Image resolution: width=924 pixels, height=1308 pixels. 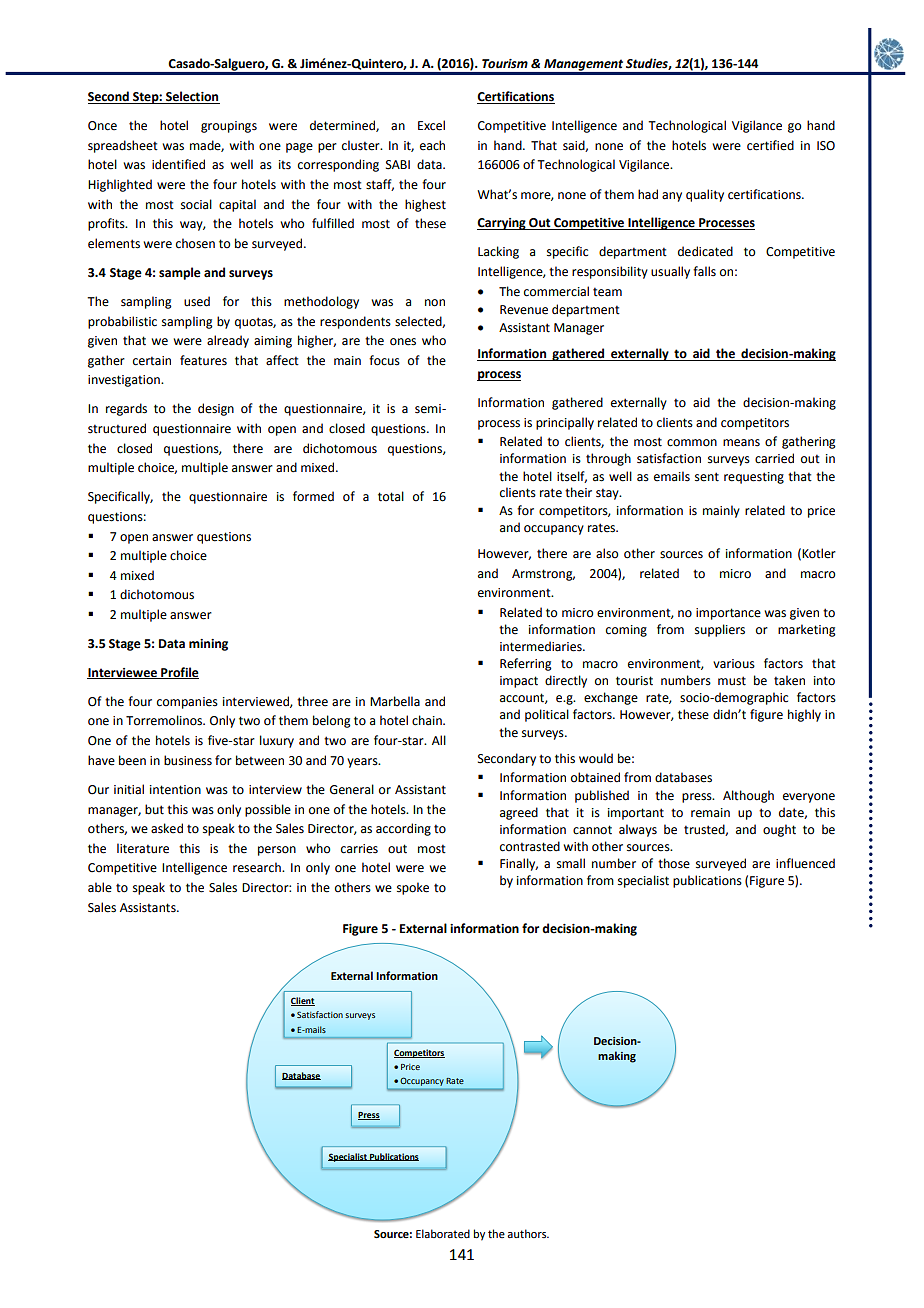 I want to click on Selection, so click(x=192, y=97).
